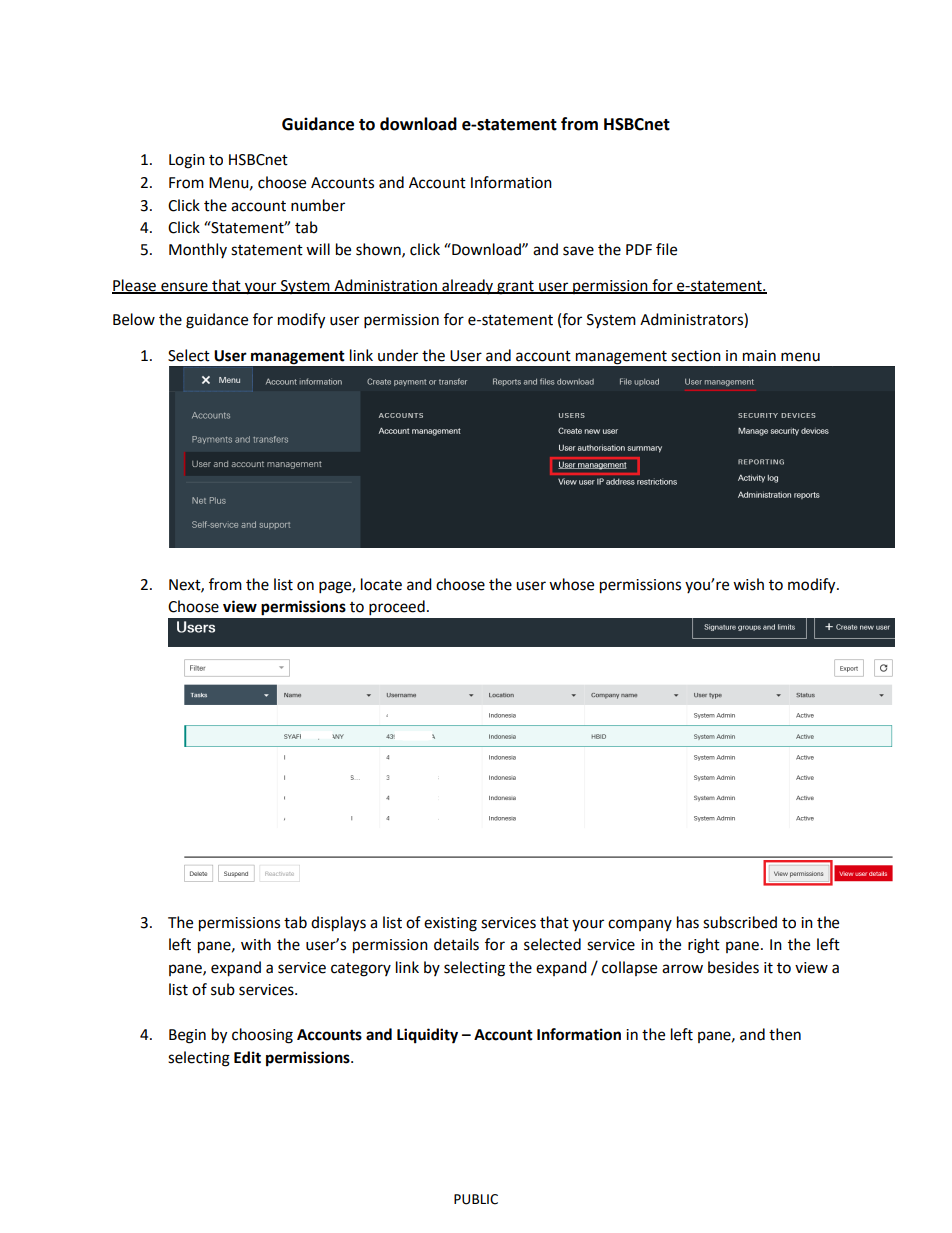  Describe the element at coordinates (450, 924) in the image. I see `existing` at that location.
